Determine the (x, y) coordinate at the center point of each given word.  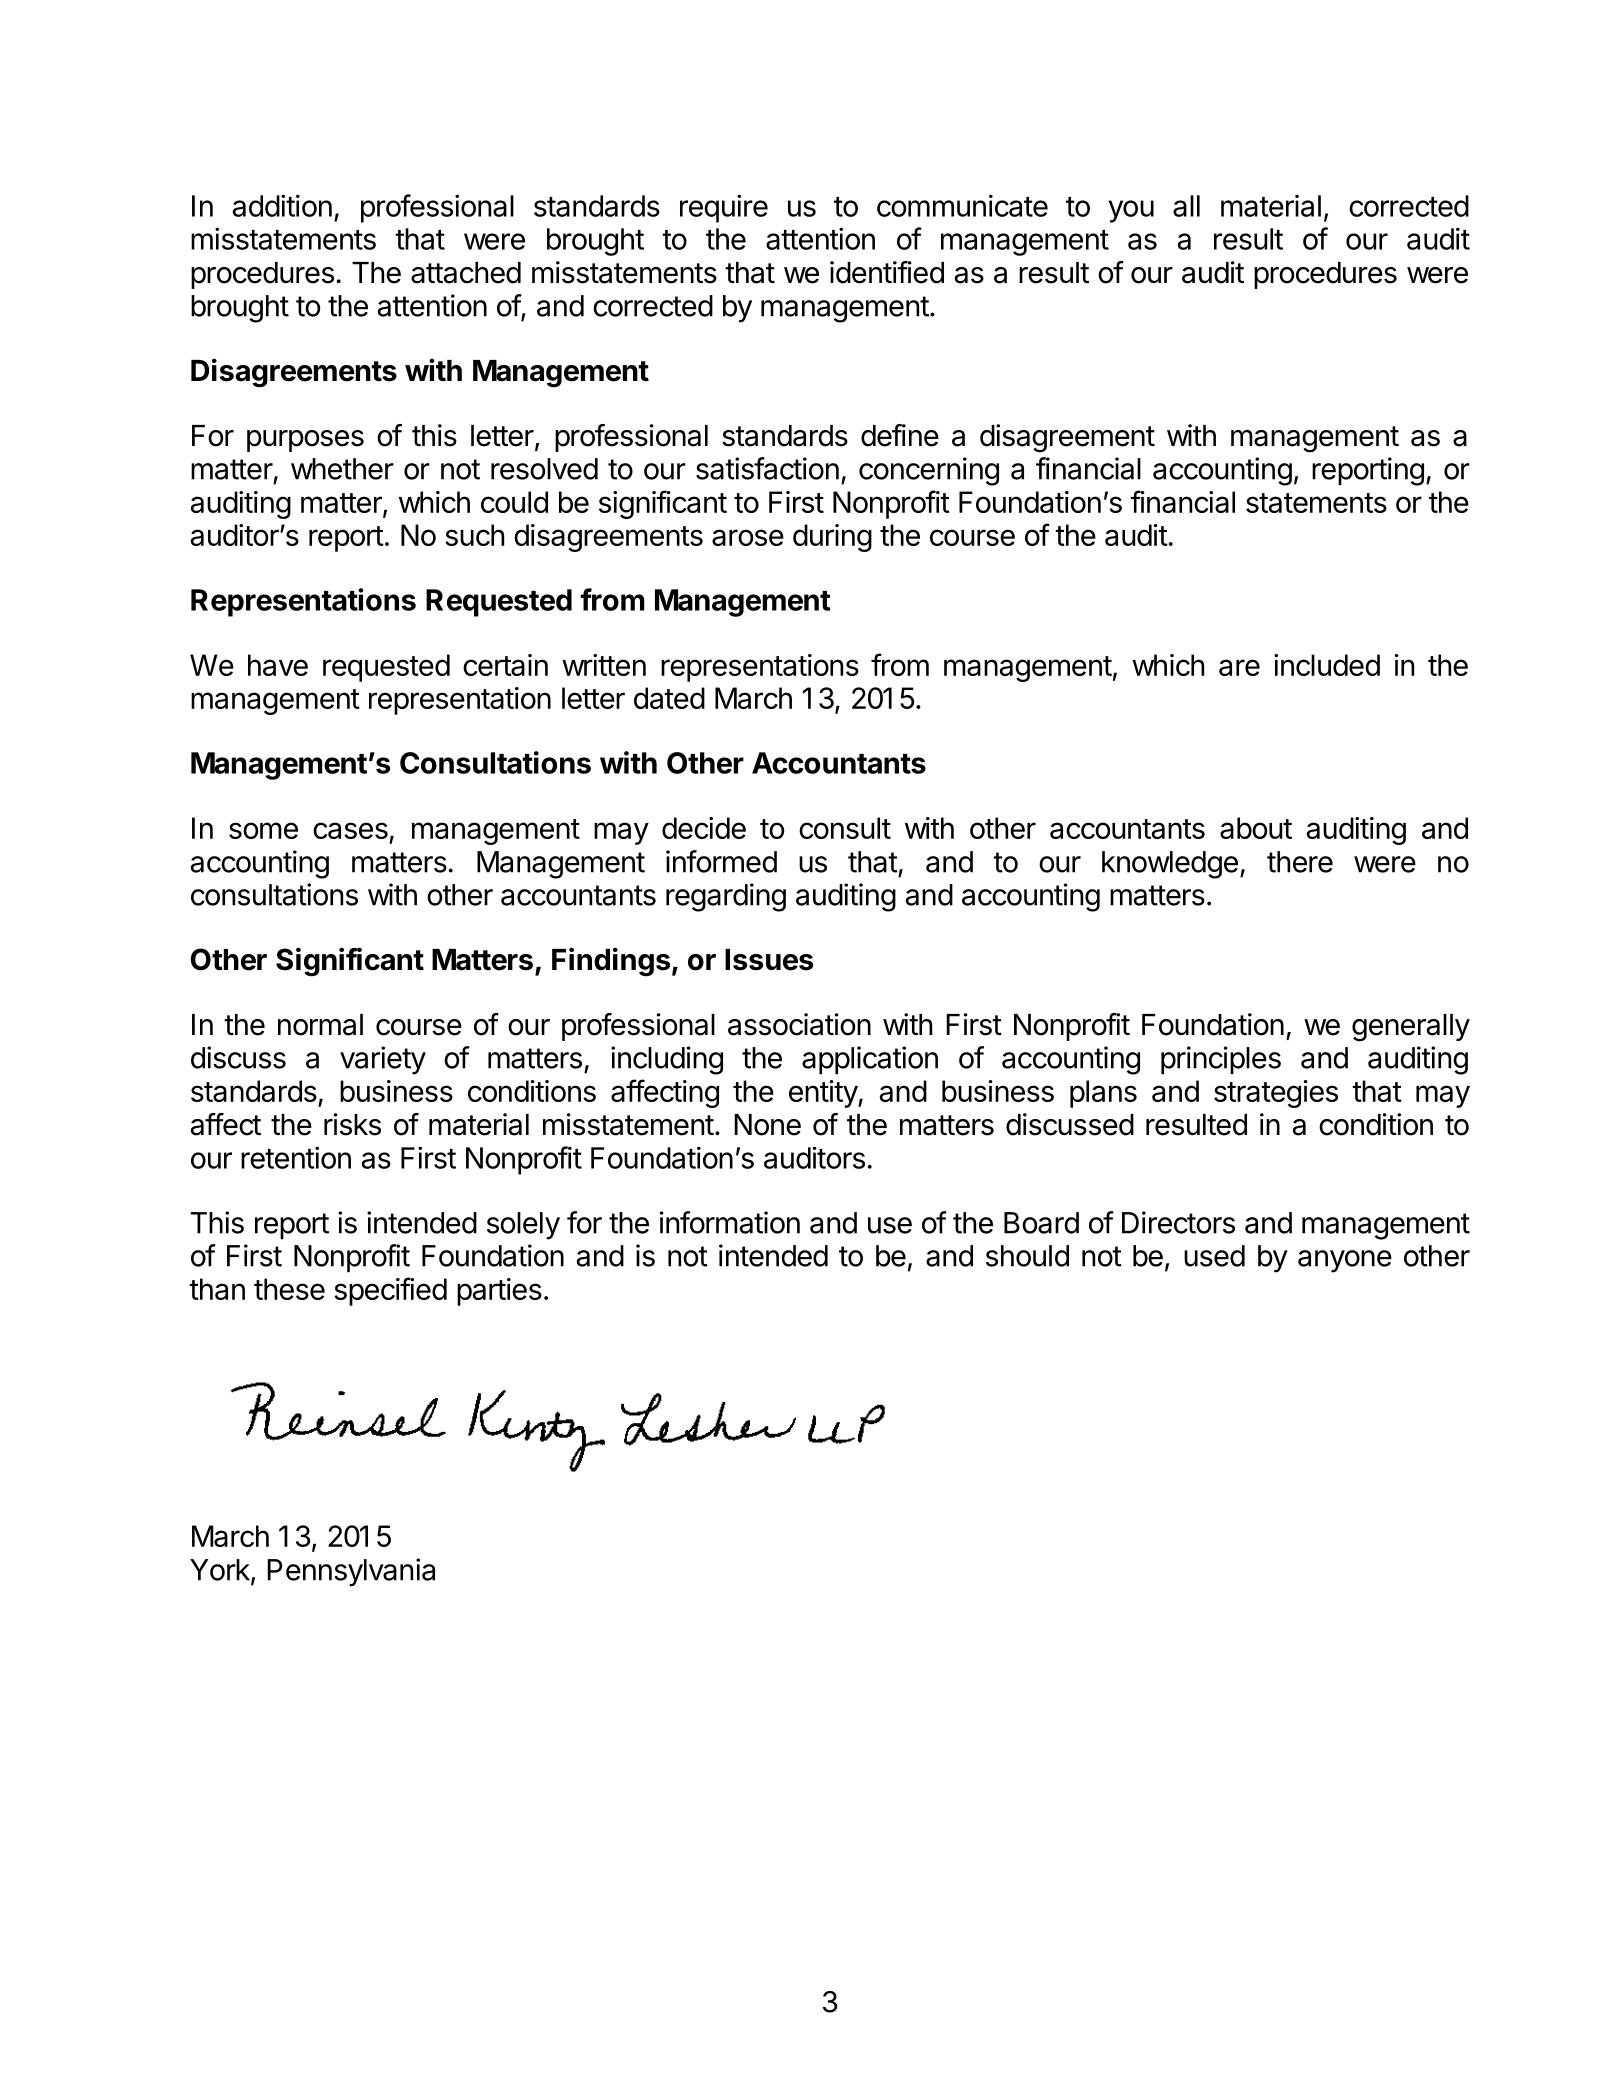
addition (282, 205)
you (1131, 211)
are (1239, 667)
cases (350, 830)
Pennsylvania (351, 1572)
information (730, 1222)
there (1300, 862)
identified (887, 272)
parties (499, 1292)
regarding (726, 897)
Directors (1178, 1222)
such (474, 535)
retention (296, 1157)
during (832, 538)
